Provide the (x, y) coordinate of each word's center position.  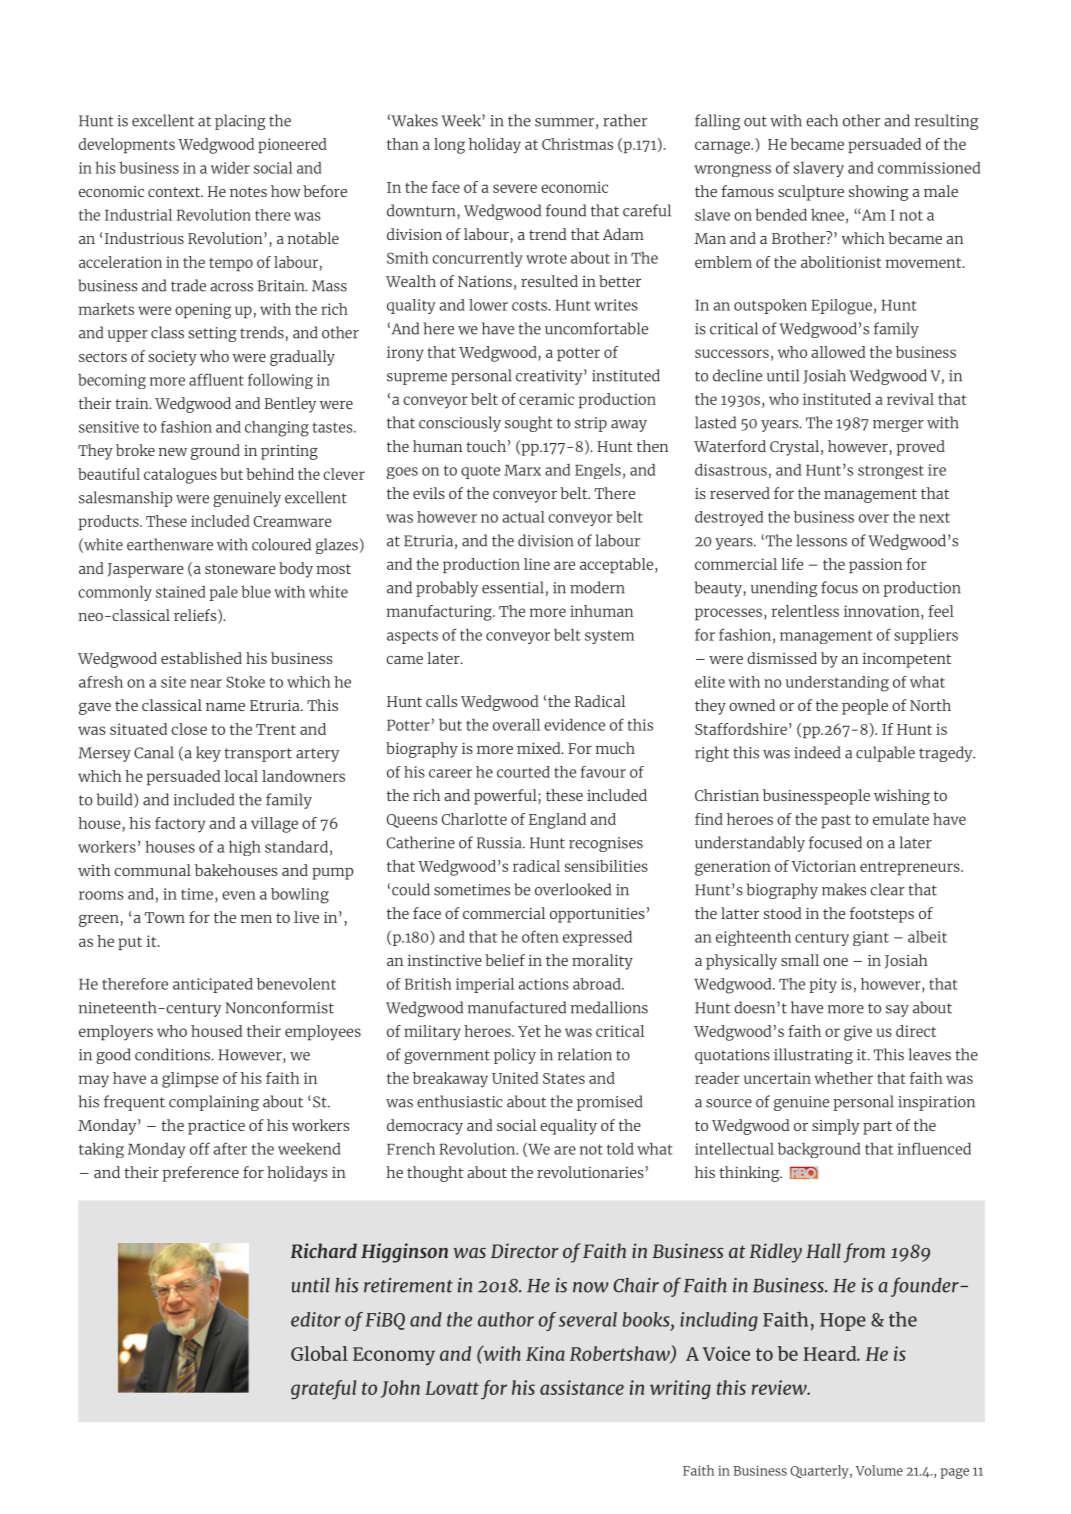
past (836, 822)
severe (515, 188)
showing (879, 193)
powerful (506, 797)
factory (180, 825)
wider (230, 168)
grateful (323, 1390)
